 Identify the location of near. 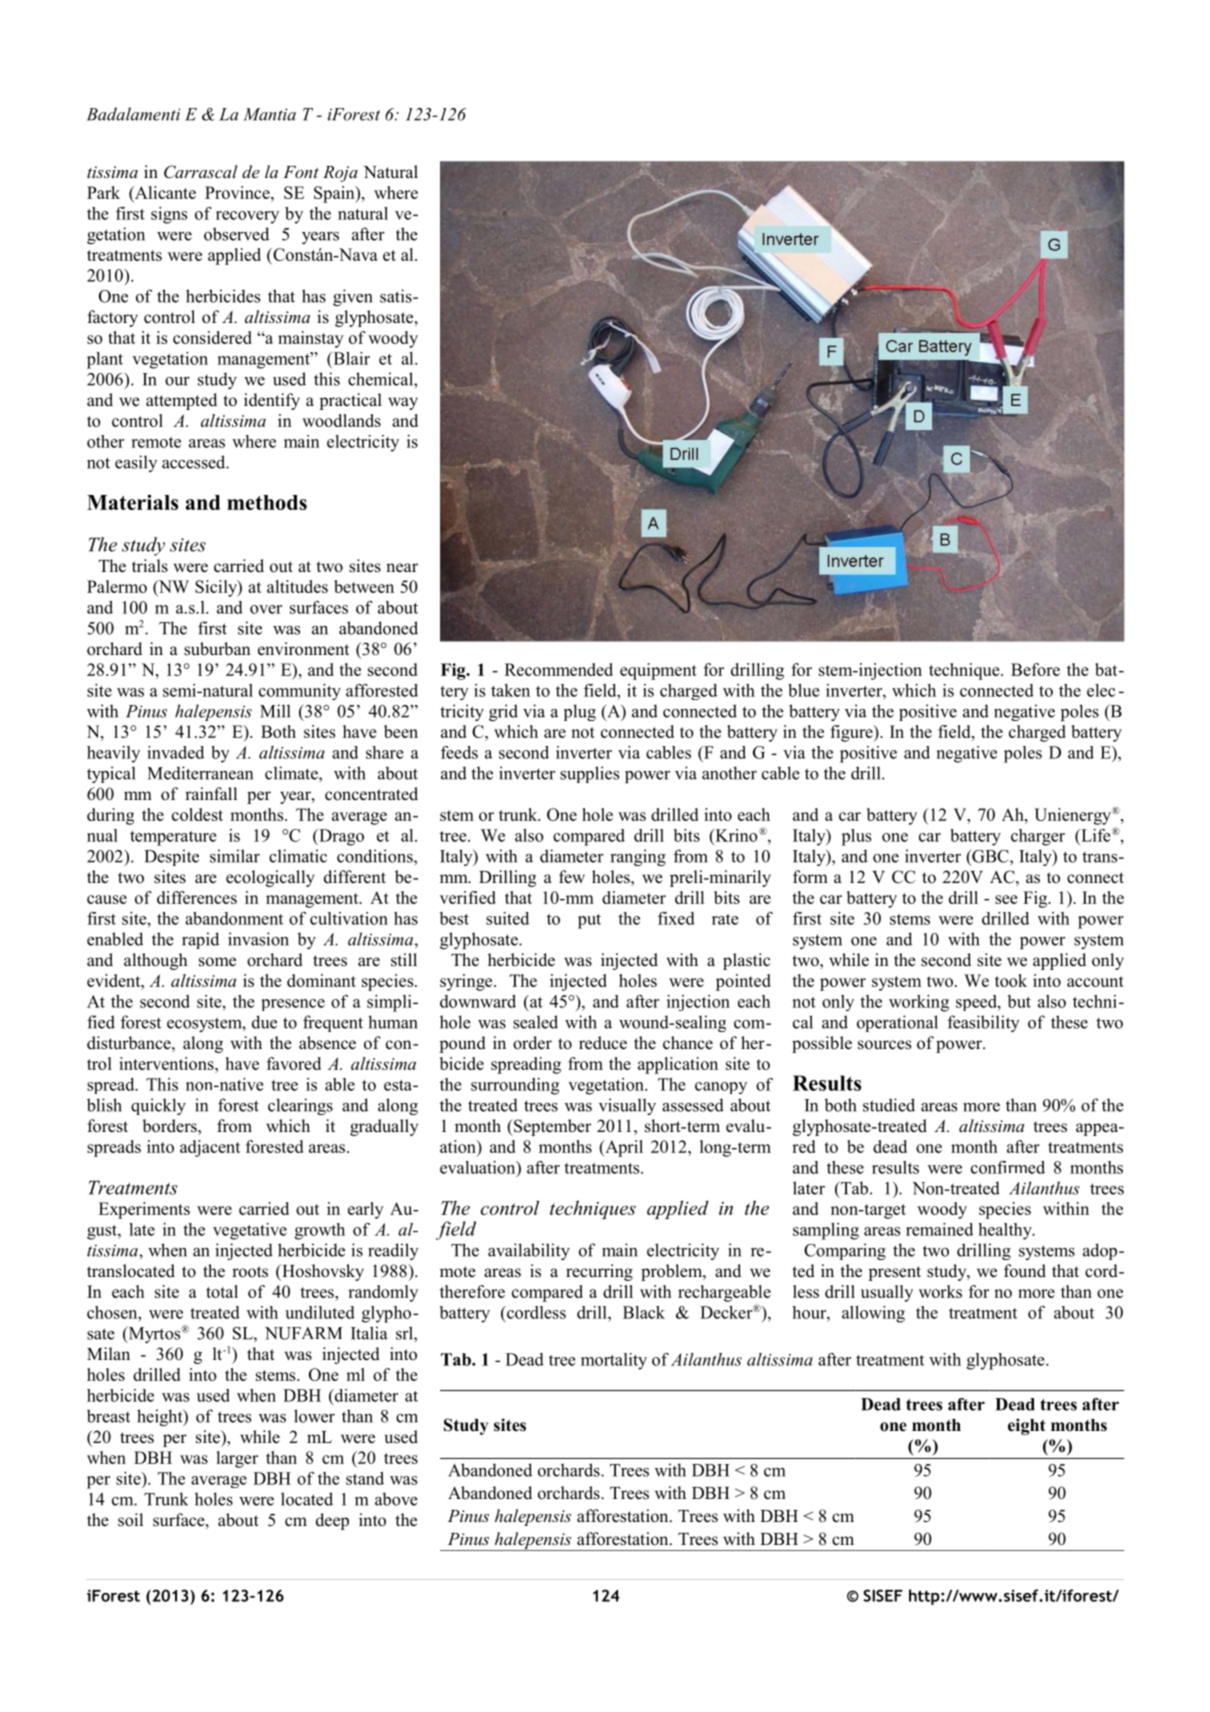
(402, 568).
